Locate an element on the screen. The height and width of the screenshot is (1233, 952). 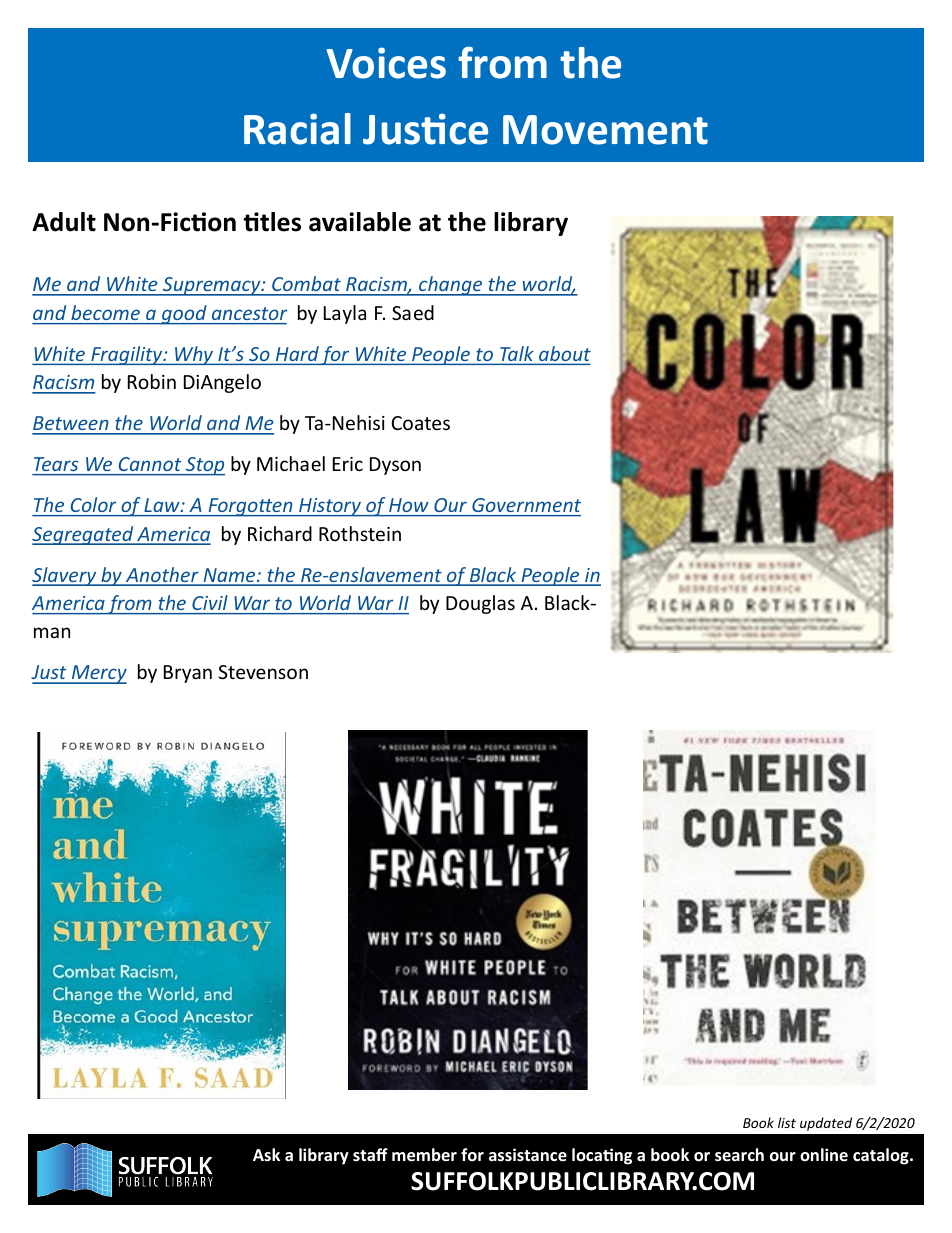
Ask is located at coordinates (266, 1154).
